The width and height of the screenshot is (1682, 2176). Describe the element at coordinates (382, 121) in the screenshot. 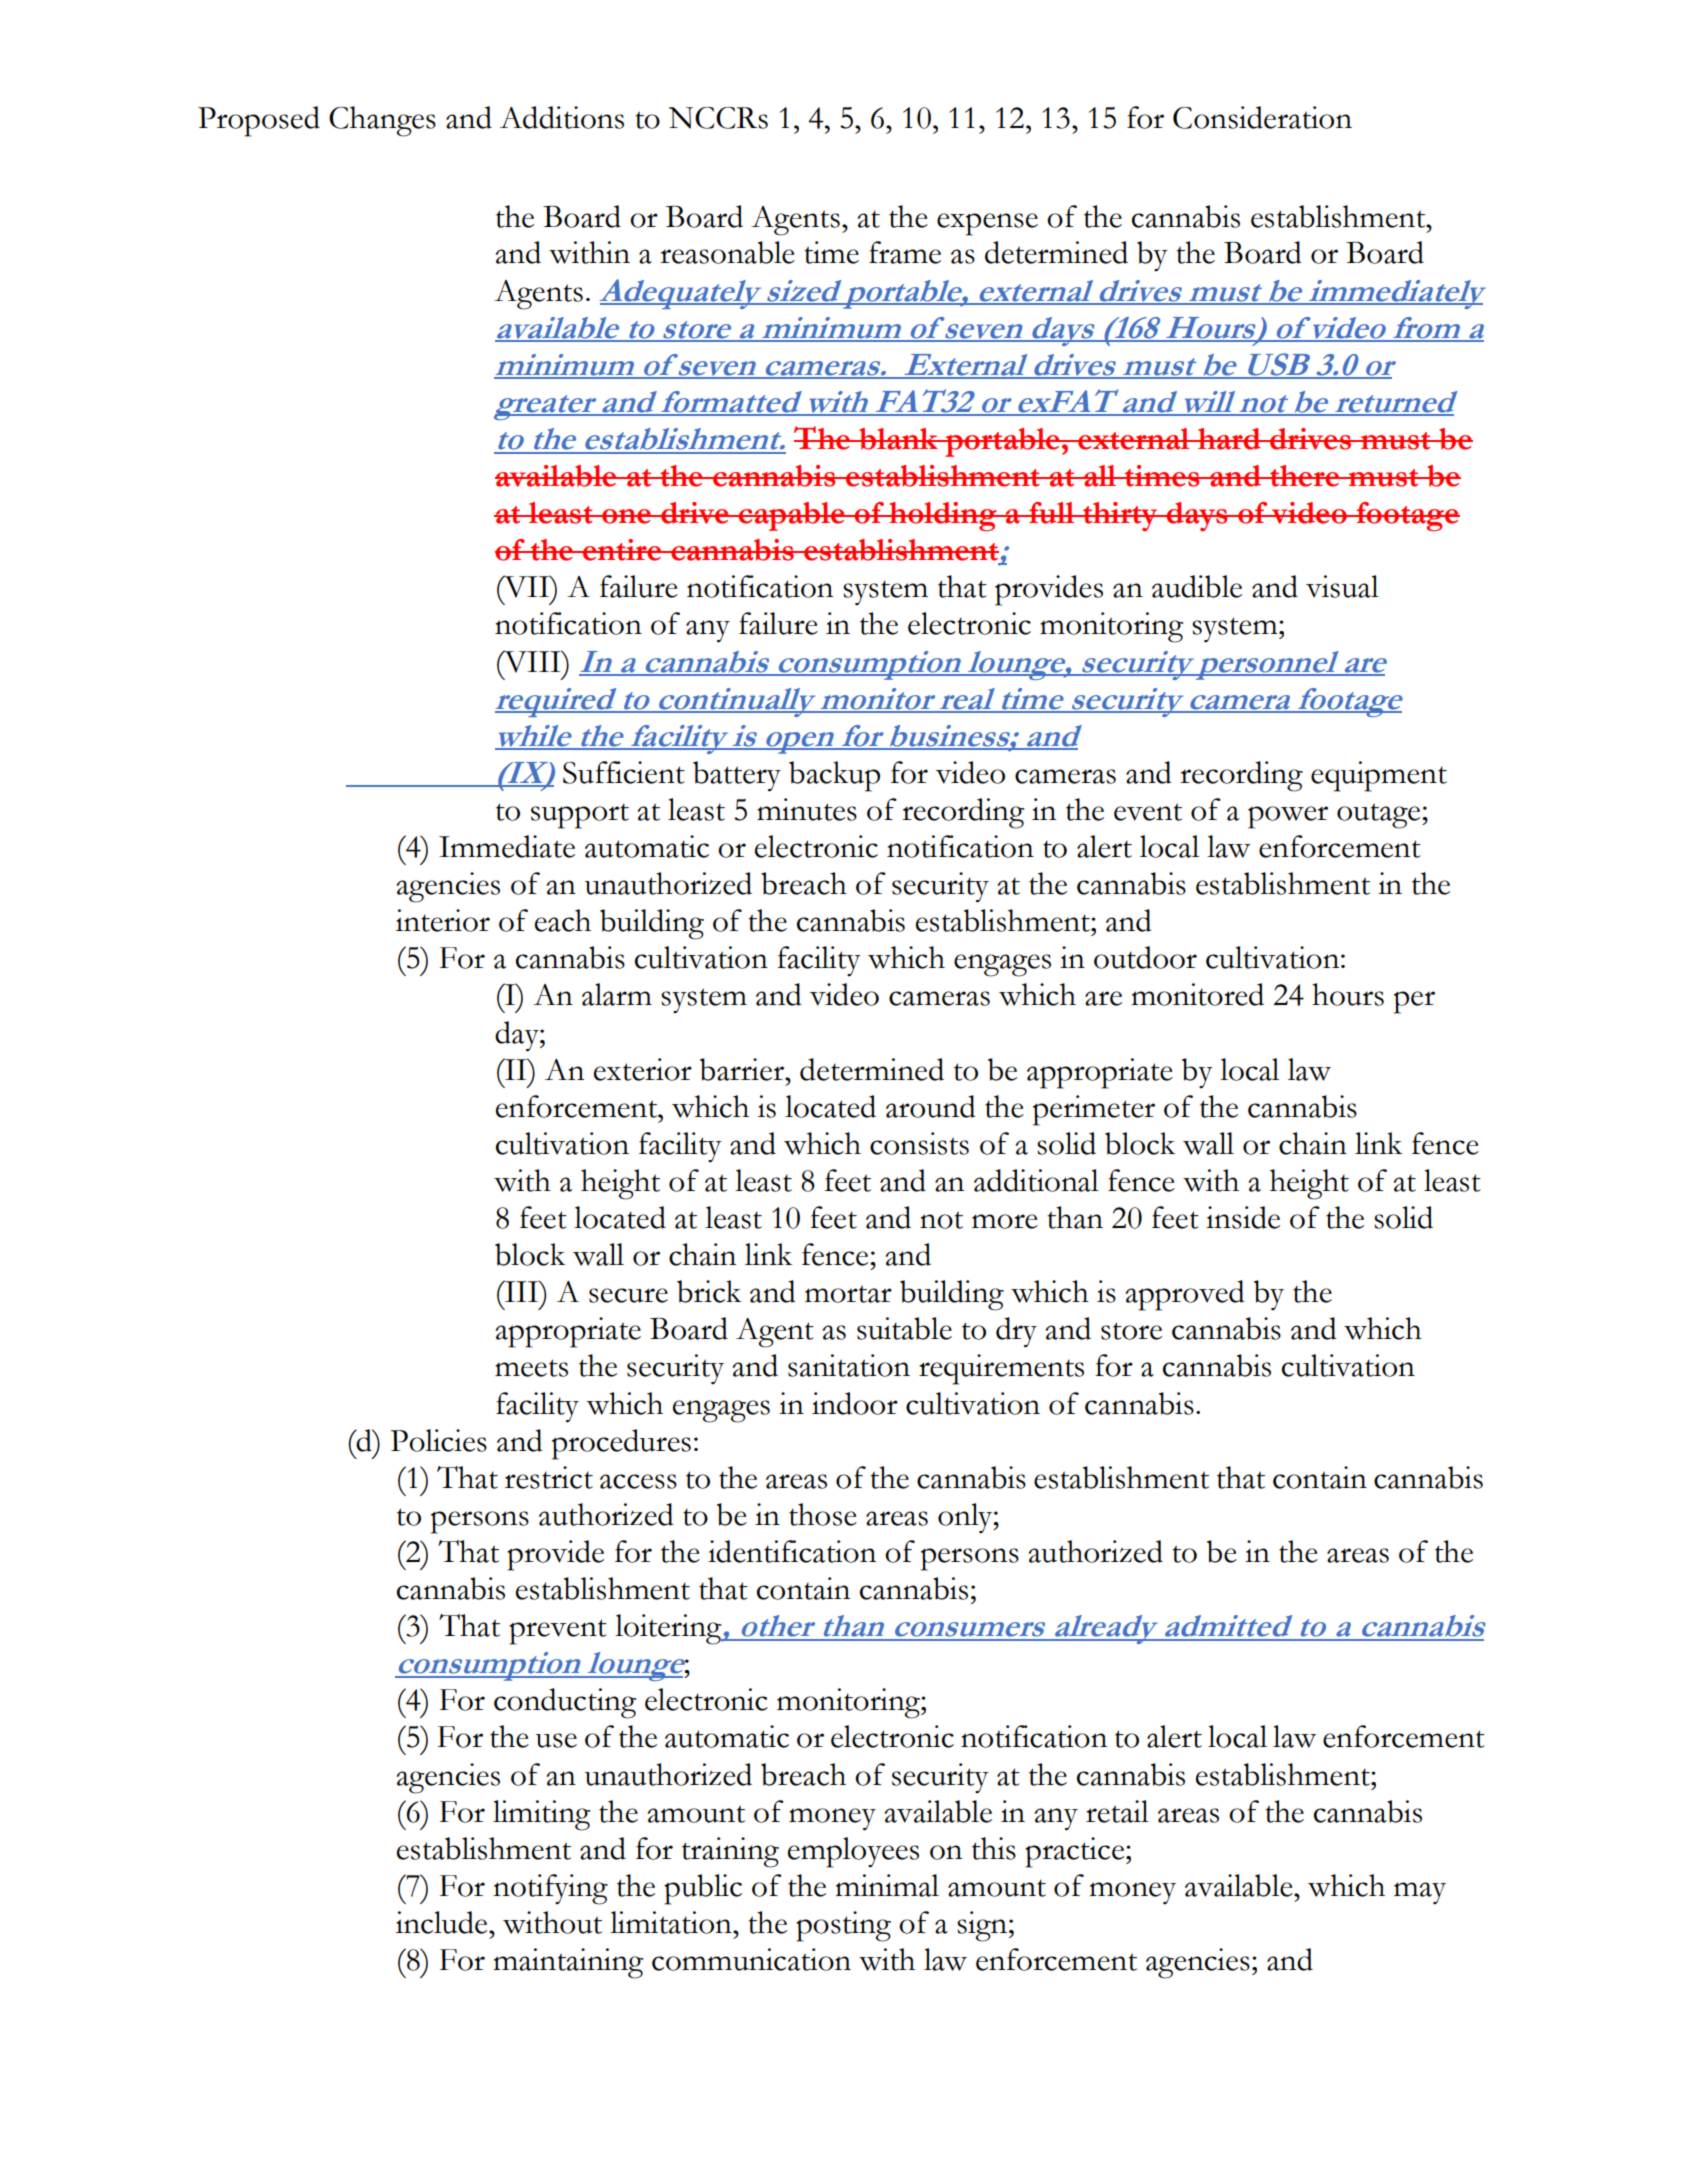

I see `Changes` at that location.
